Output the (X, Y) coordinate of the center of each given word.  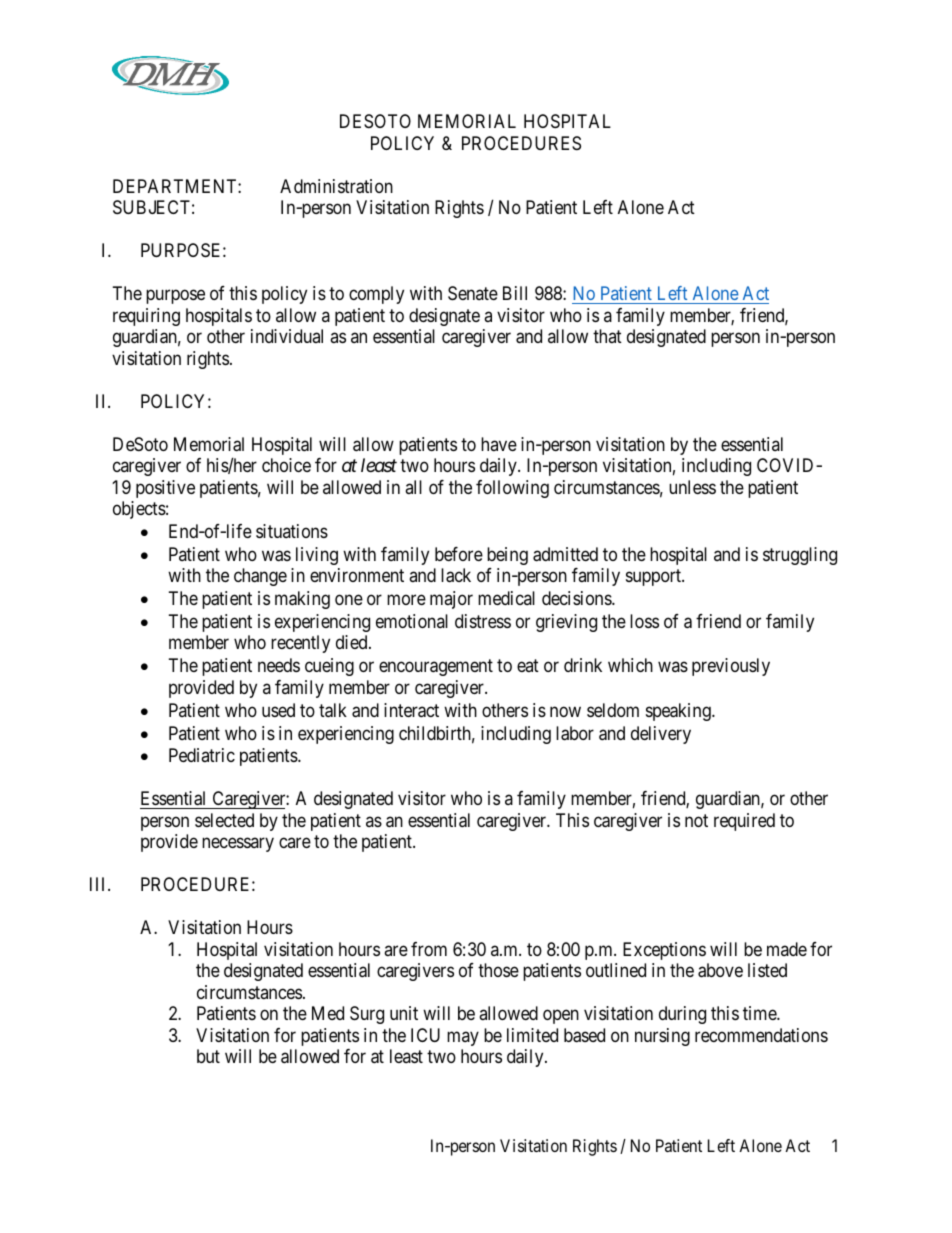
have (499, 444)
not (696, 820)
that (607, 336)
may (463, 1038)
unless (692, 487)
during (682, 1015)
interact (411, 710)
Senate (473, 293)
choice (286, 465)
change (260, 577)
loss (644, 621)
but (208, 1056)
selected (224, 820)
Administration (336, 186)
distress (483, 621)
